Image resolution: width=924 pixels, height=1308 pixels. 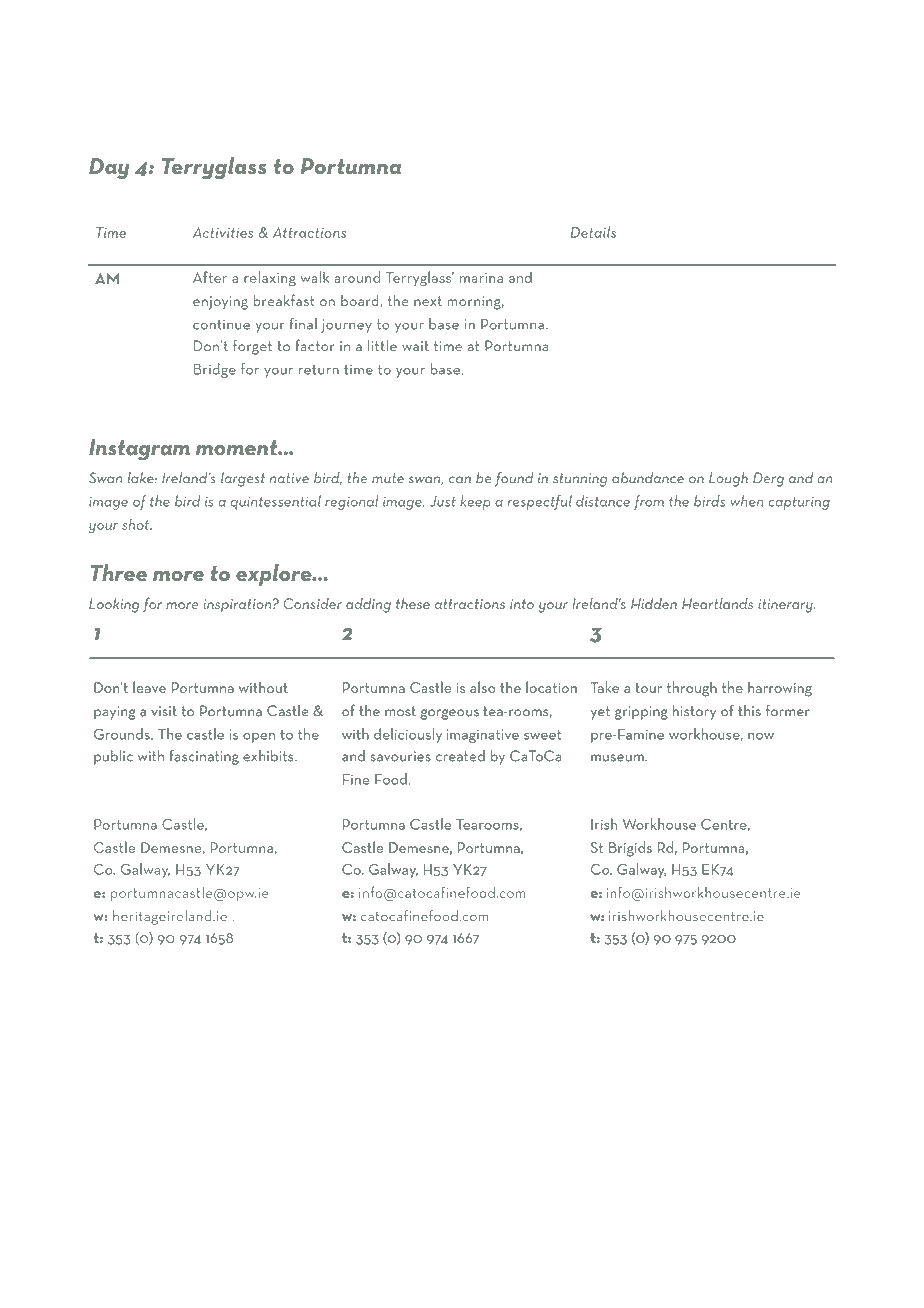 What do you see at coordinates (204, 757) in the image?
I see `fascinating` at bounding box center [204, 757].
